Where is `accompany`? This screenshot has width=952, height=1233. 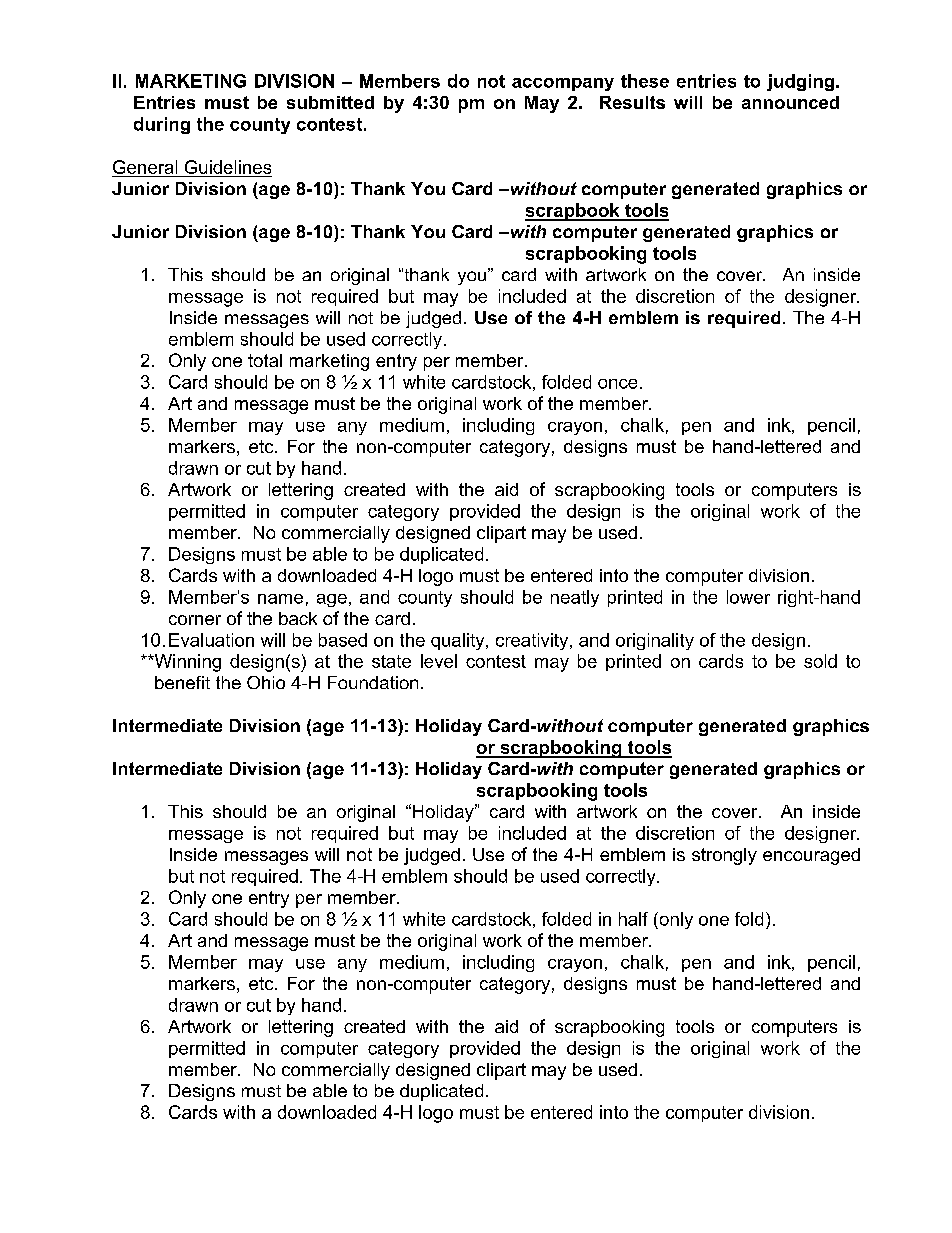 accompany is located at coordinates (563, 84).
